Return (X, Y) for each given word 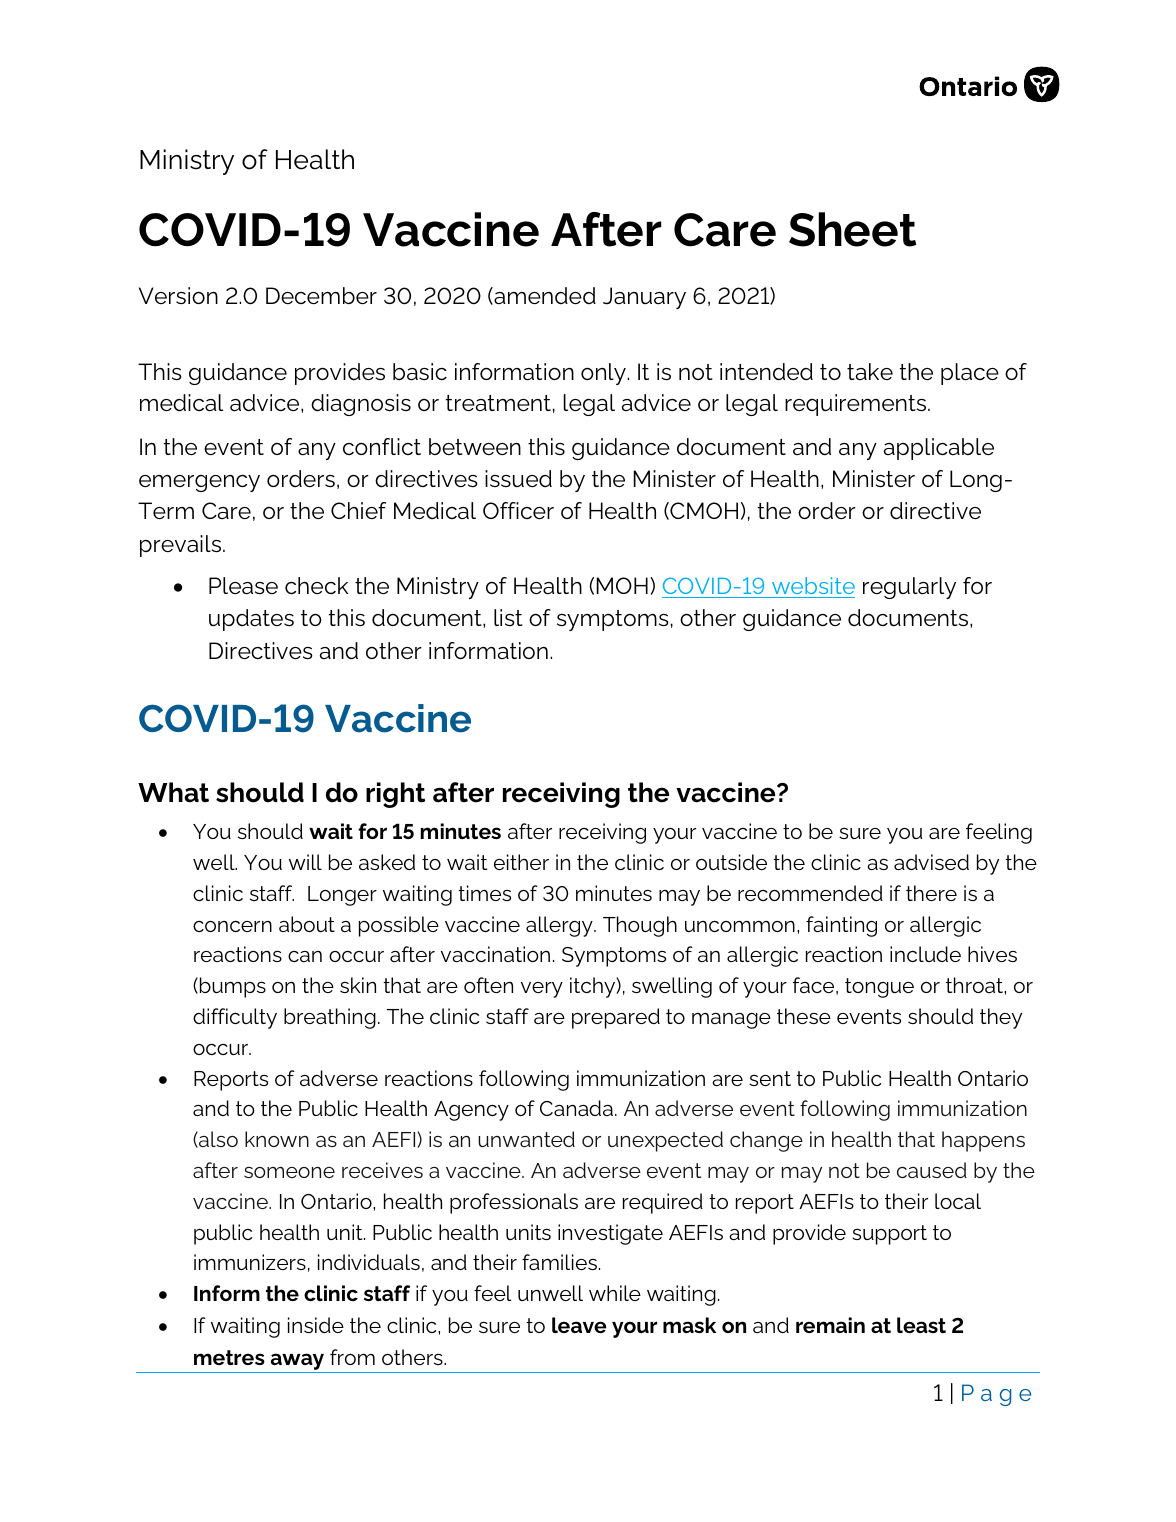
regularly (909, 588)
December (321, 296)
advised (931, 862)
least (921, 1325)
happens (983, 1141)
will (305, 862)
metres (229, 1357)
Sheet (852, 229)
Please (243, 586)
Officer (518, 511)
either (521, 862)
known (277, 1139)
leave (579, 1325)
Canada (576, 1108)
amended (544, 296)
